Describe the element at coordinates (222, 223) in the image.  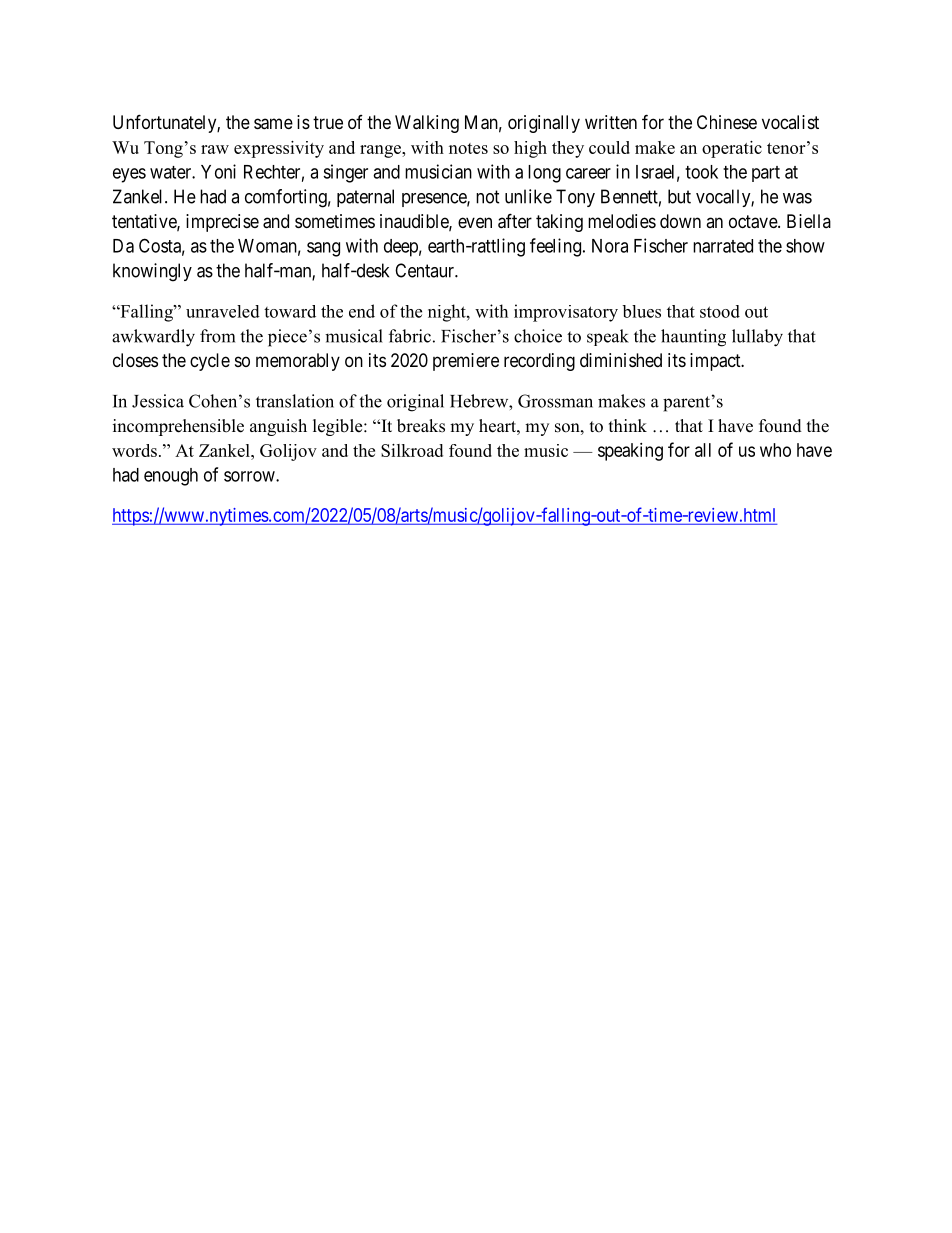
I see `imprecise` at that location.
